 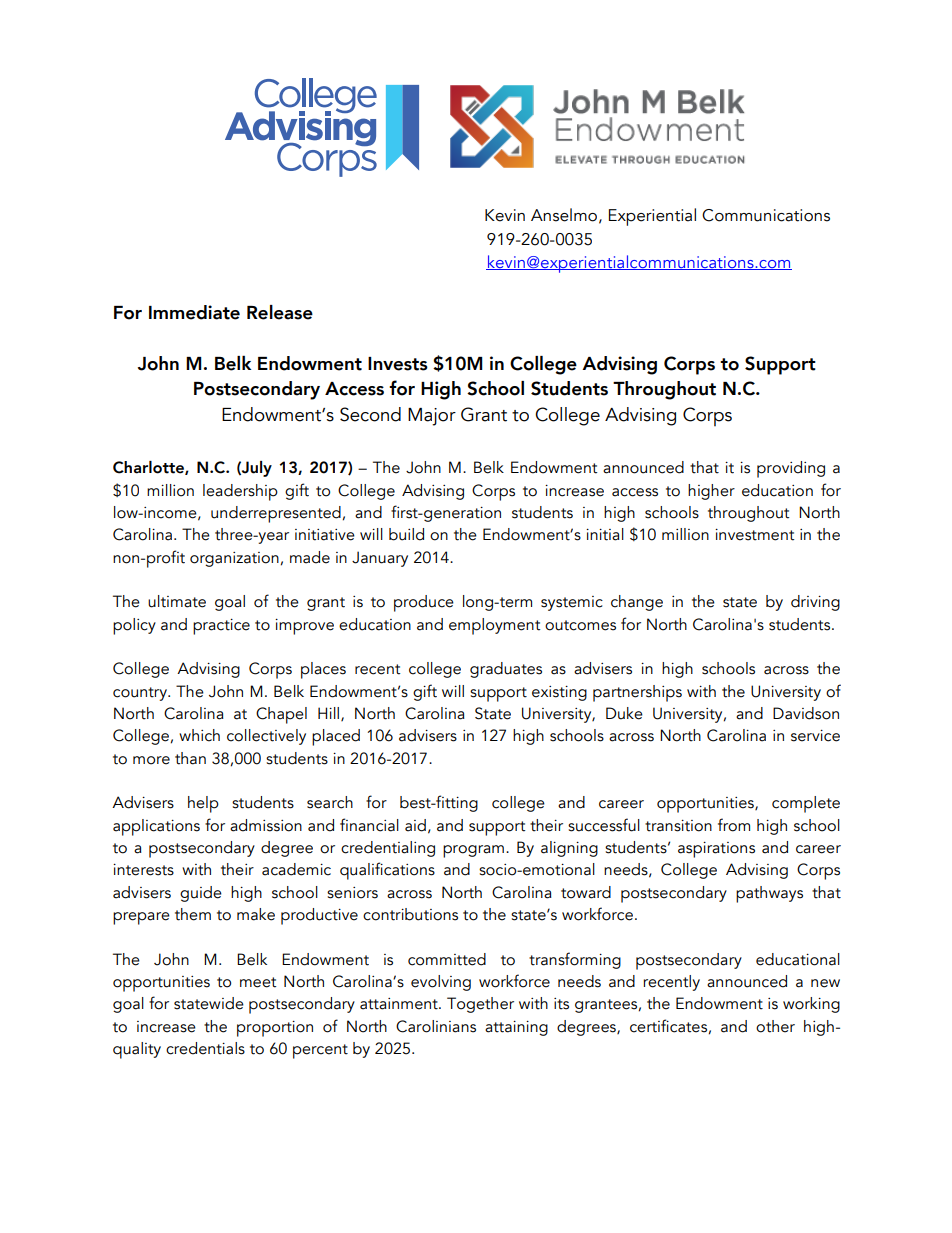 What do you see at coordinates (194, 312) in the document?
I see `Immediate` at bounding box center [194, 312].
